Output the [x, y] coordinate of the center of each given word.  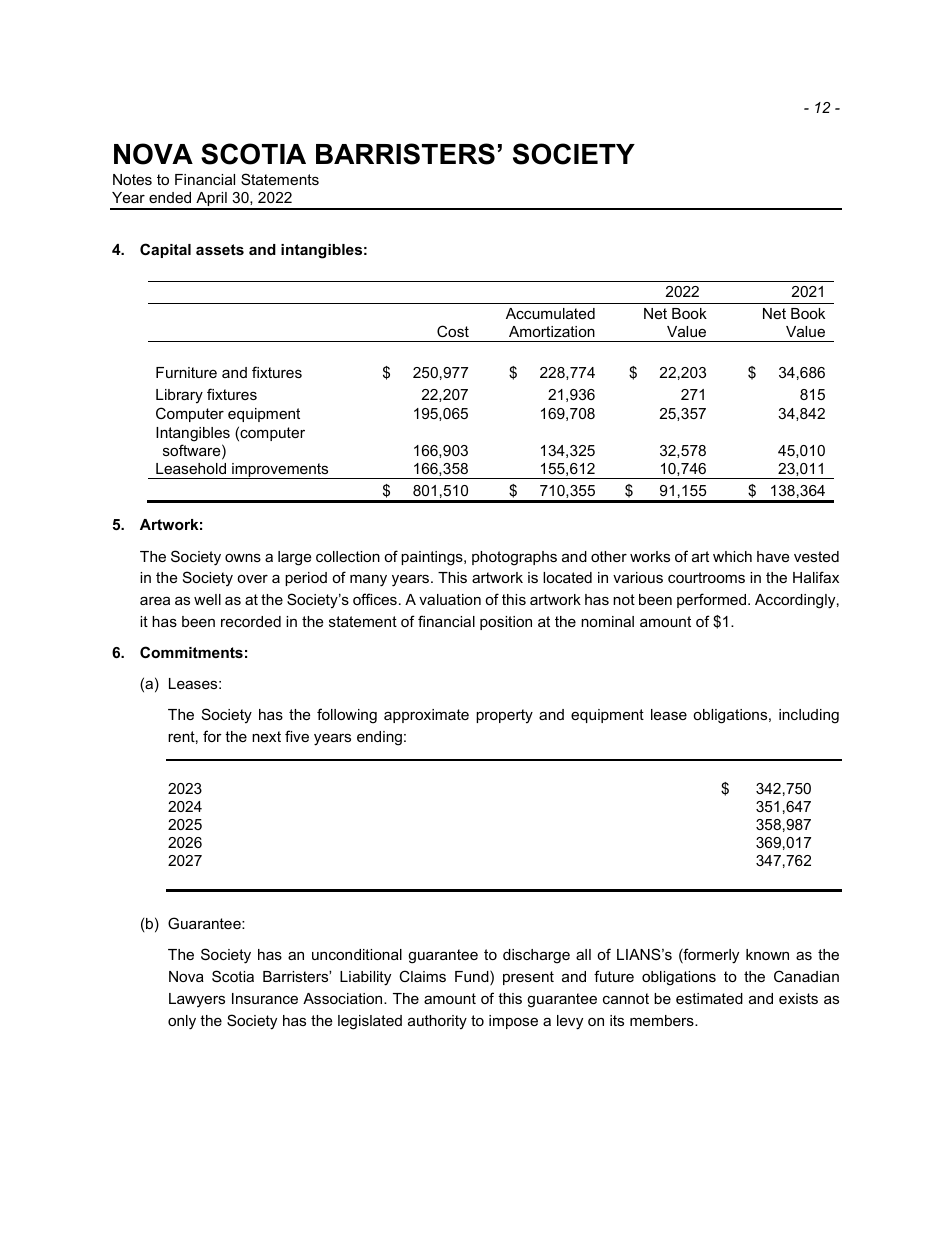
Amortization [552, 331]
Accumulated [550, 313]
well [207, 599]
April [211, 200]
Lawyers [197, 1000]
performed [713, 600]
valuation [450, 599]
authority [437, 1022]
